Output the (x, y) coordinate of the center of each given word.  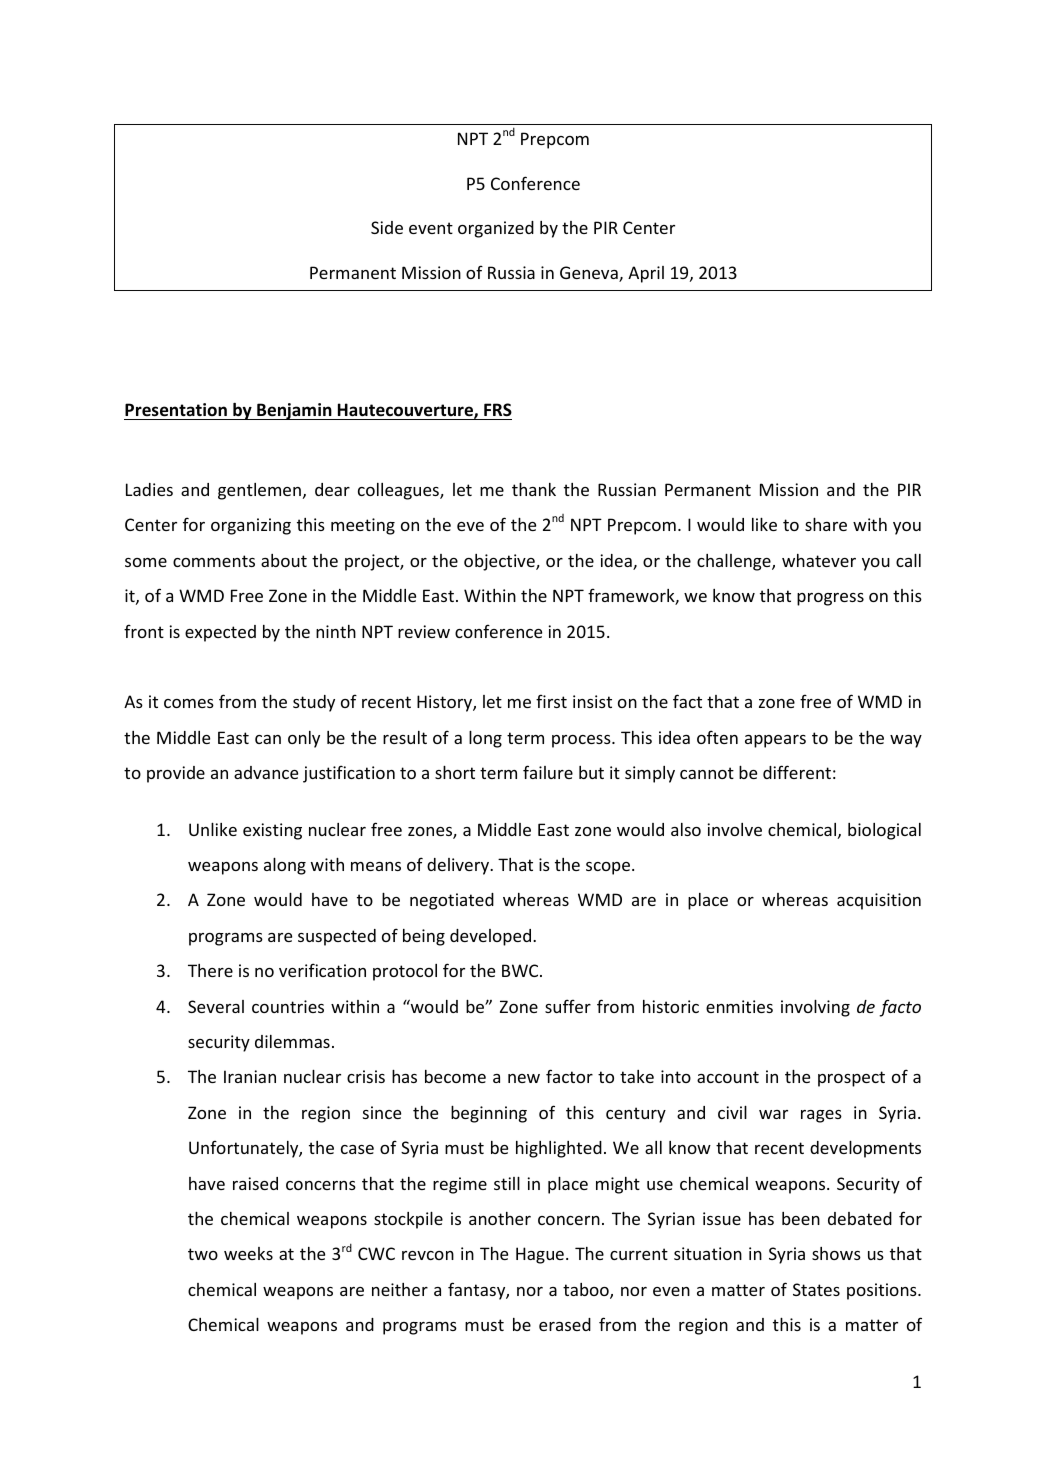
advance (266, 772)
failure (548, 772)
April (646, 274)
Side (387, 227)
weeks (248, 1253)
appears (775, 741)
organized (496, 229)
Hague (540, 1255)
